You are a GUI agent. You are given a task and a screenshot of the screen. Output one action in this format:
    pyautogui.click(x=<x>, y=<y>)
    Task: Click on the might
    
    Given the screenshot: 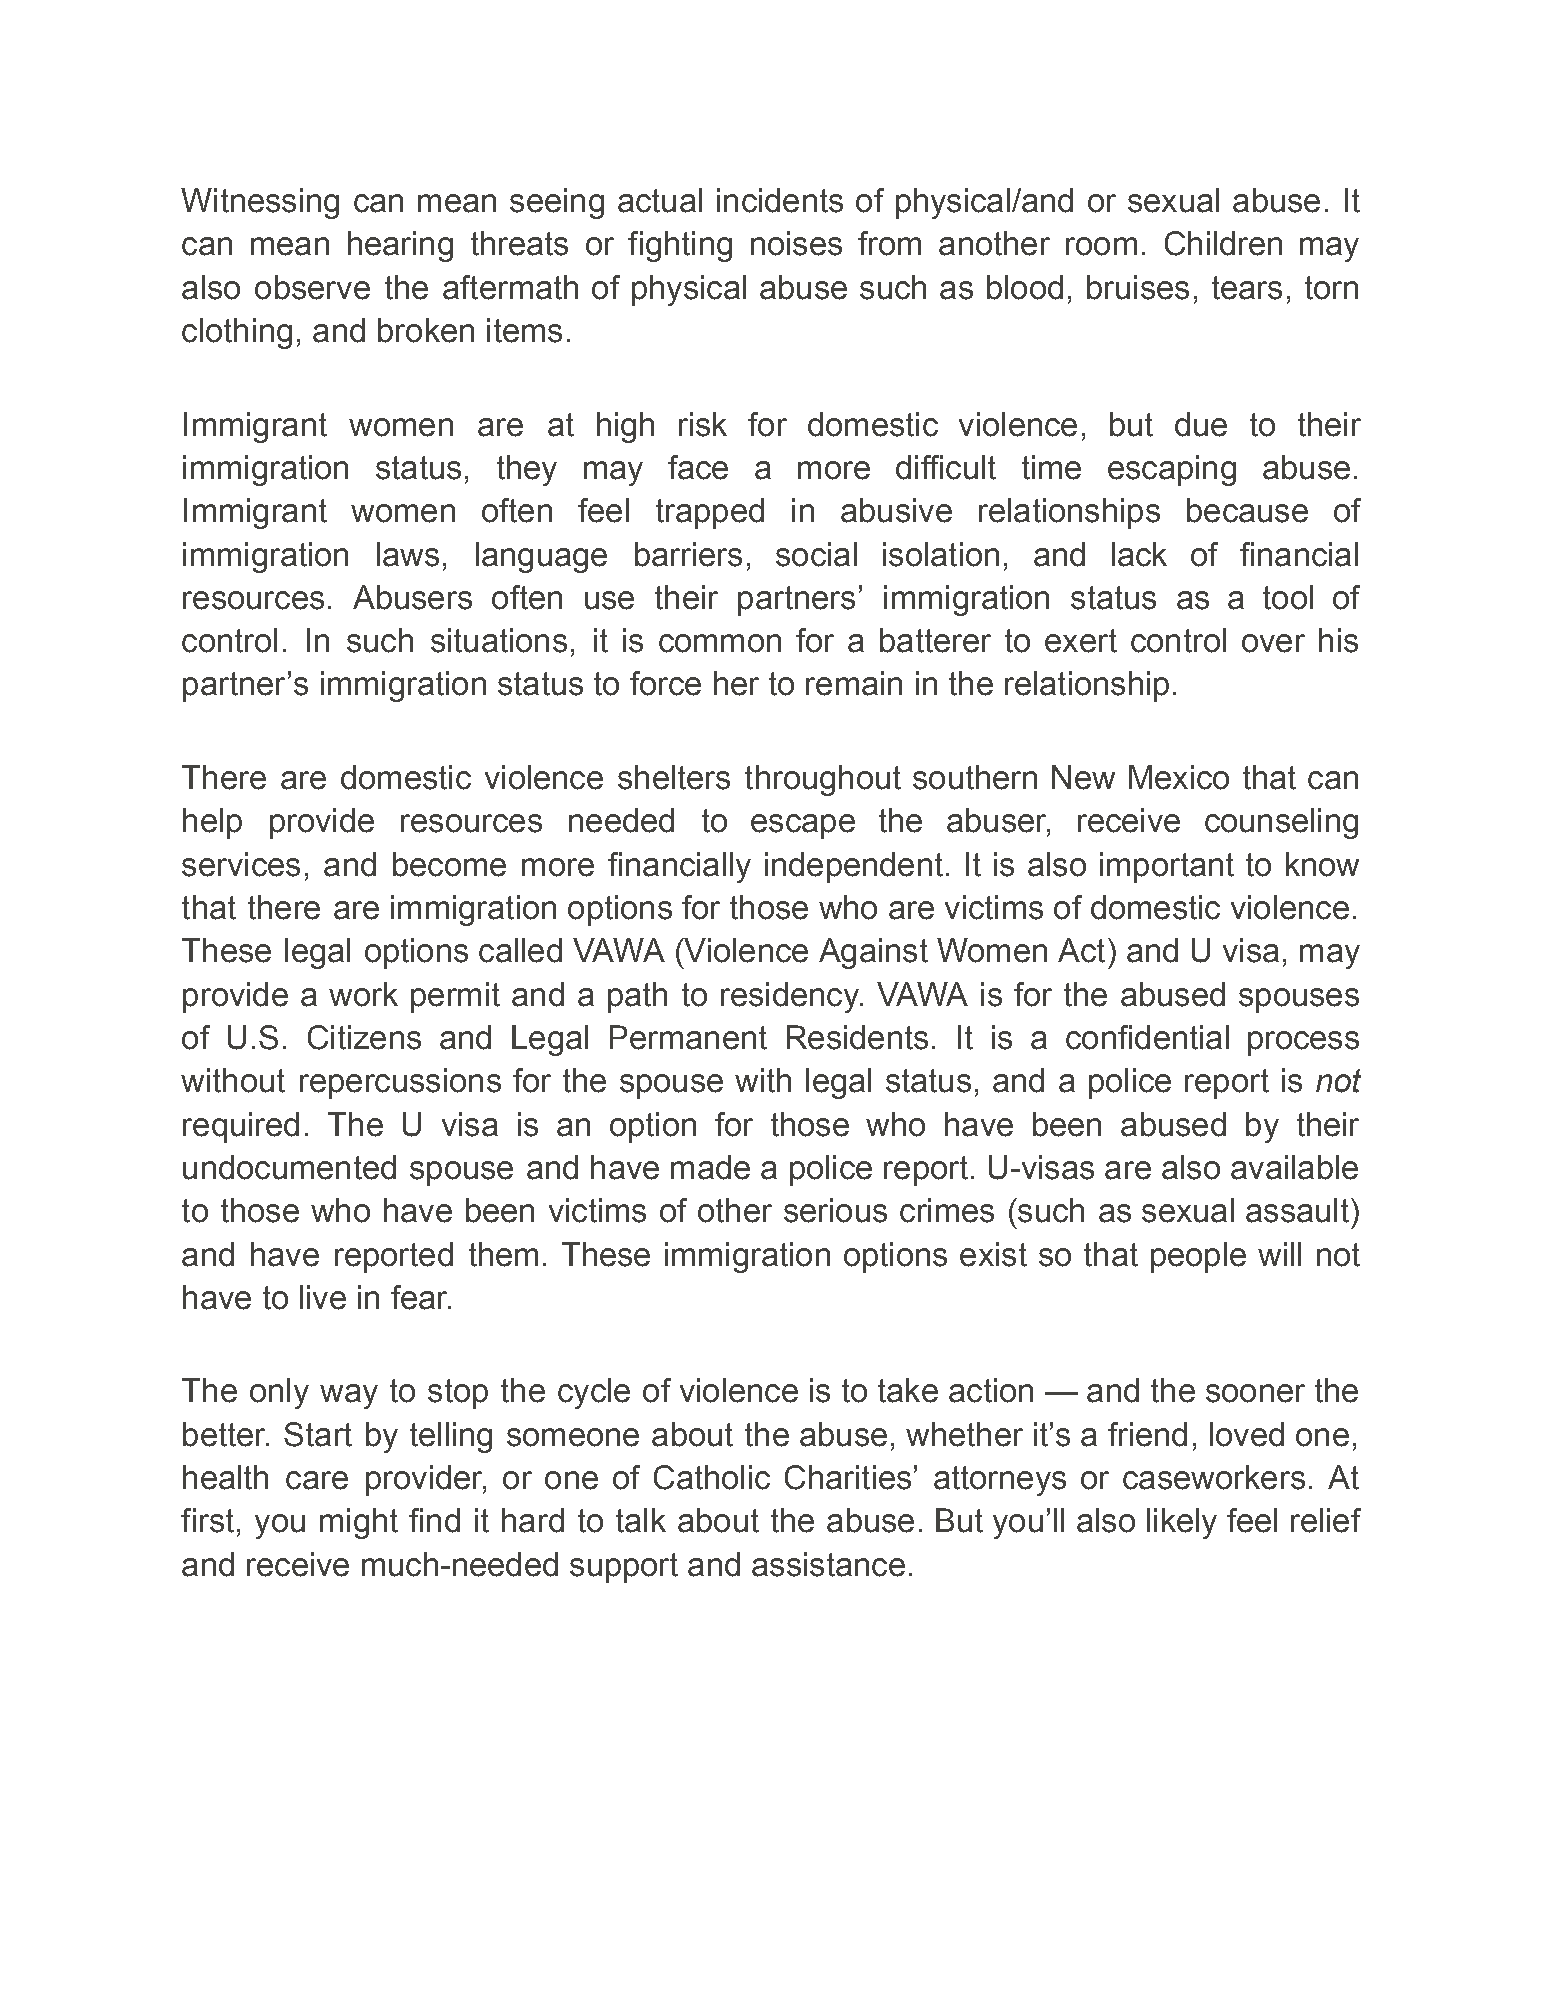 What is the action you would take?
    pyautogui.click(x=359, y=1523)
